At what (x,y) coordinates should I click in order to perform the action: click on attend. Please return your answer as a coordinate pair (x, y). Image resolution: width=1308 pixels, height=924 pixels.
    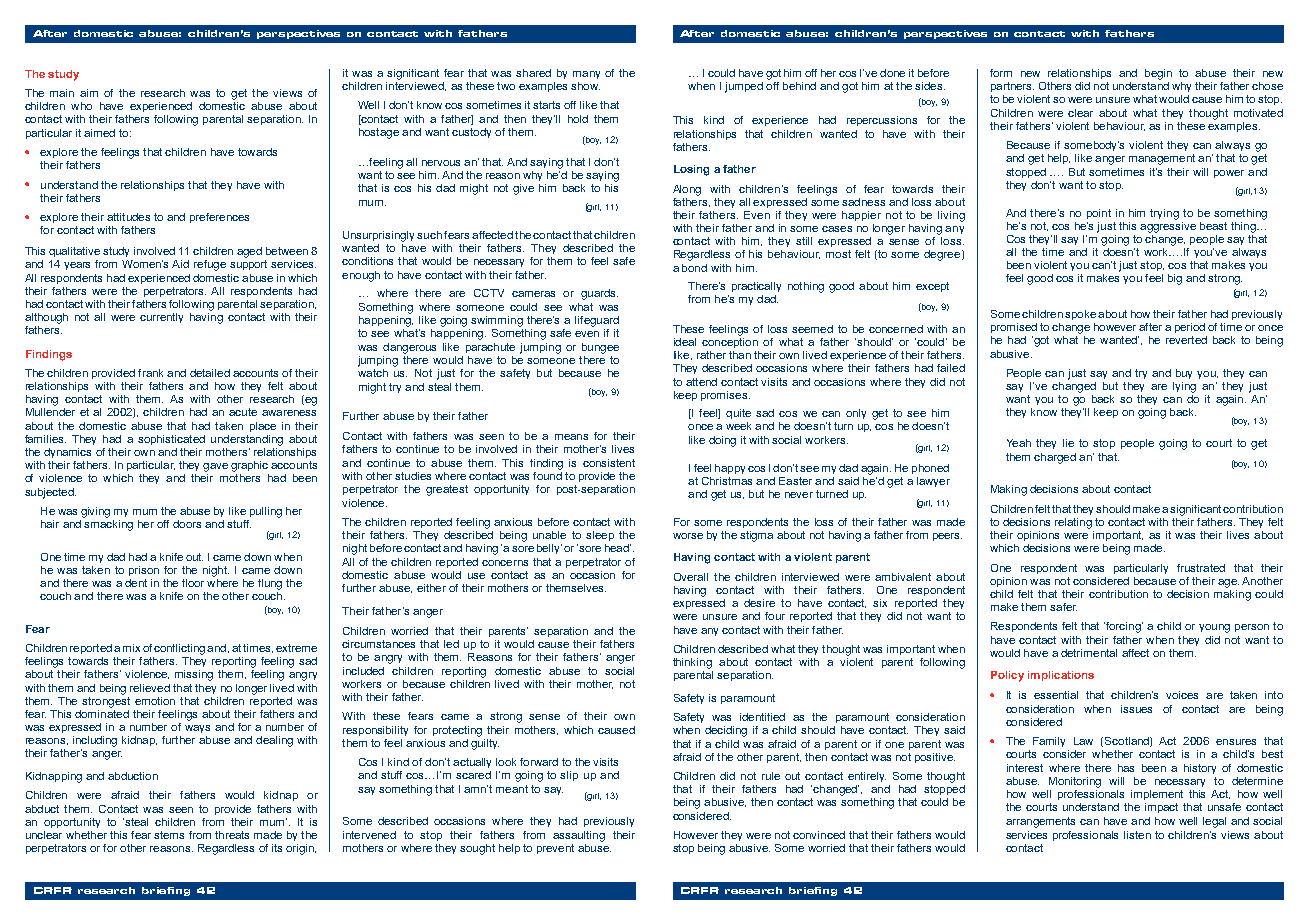
    Looking at the image, I should click on (701, 382).
